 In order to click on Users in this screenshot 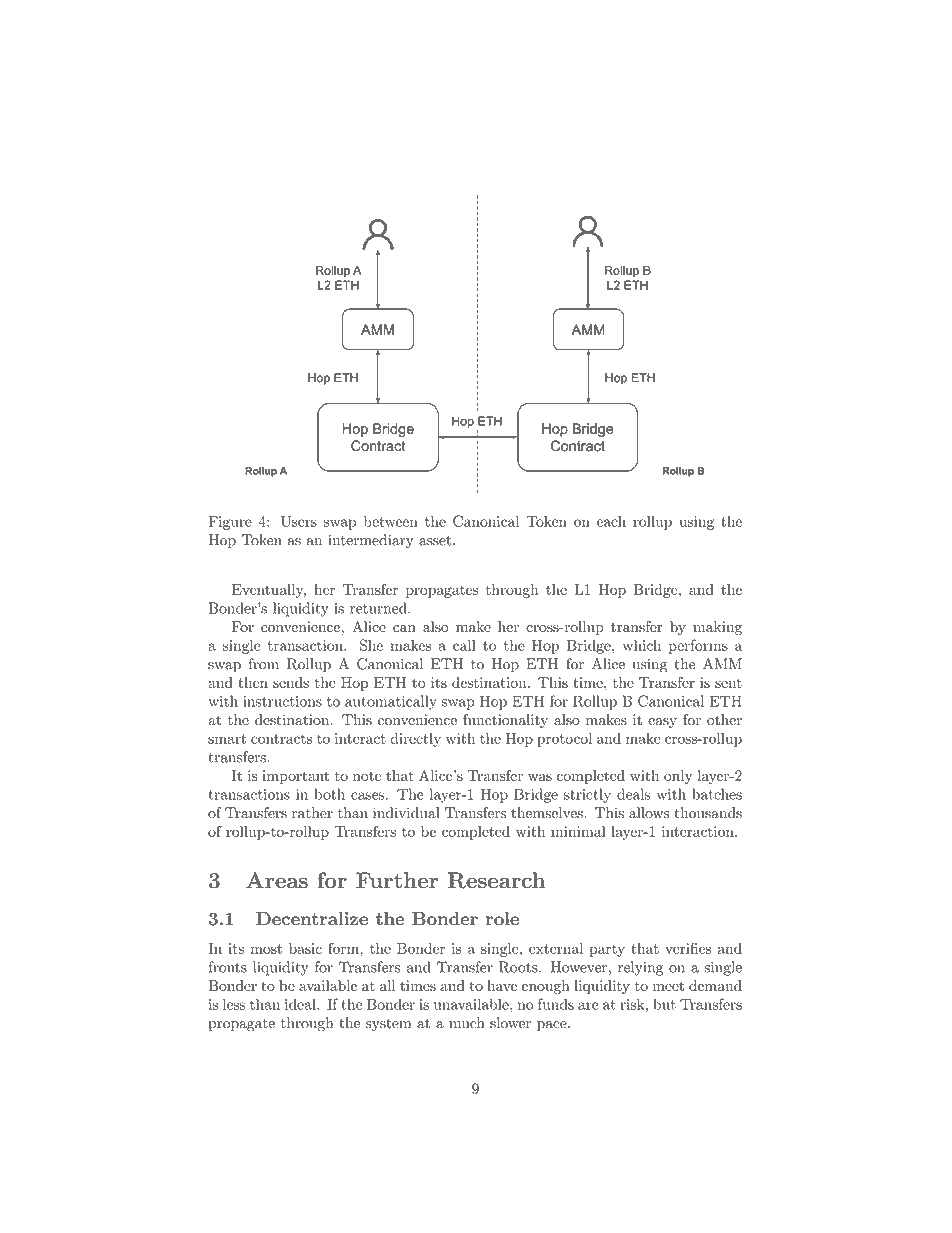, I will do `click(299, 521)`.
